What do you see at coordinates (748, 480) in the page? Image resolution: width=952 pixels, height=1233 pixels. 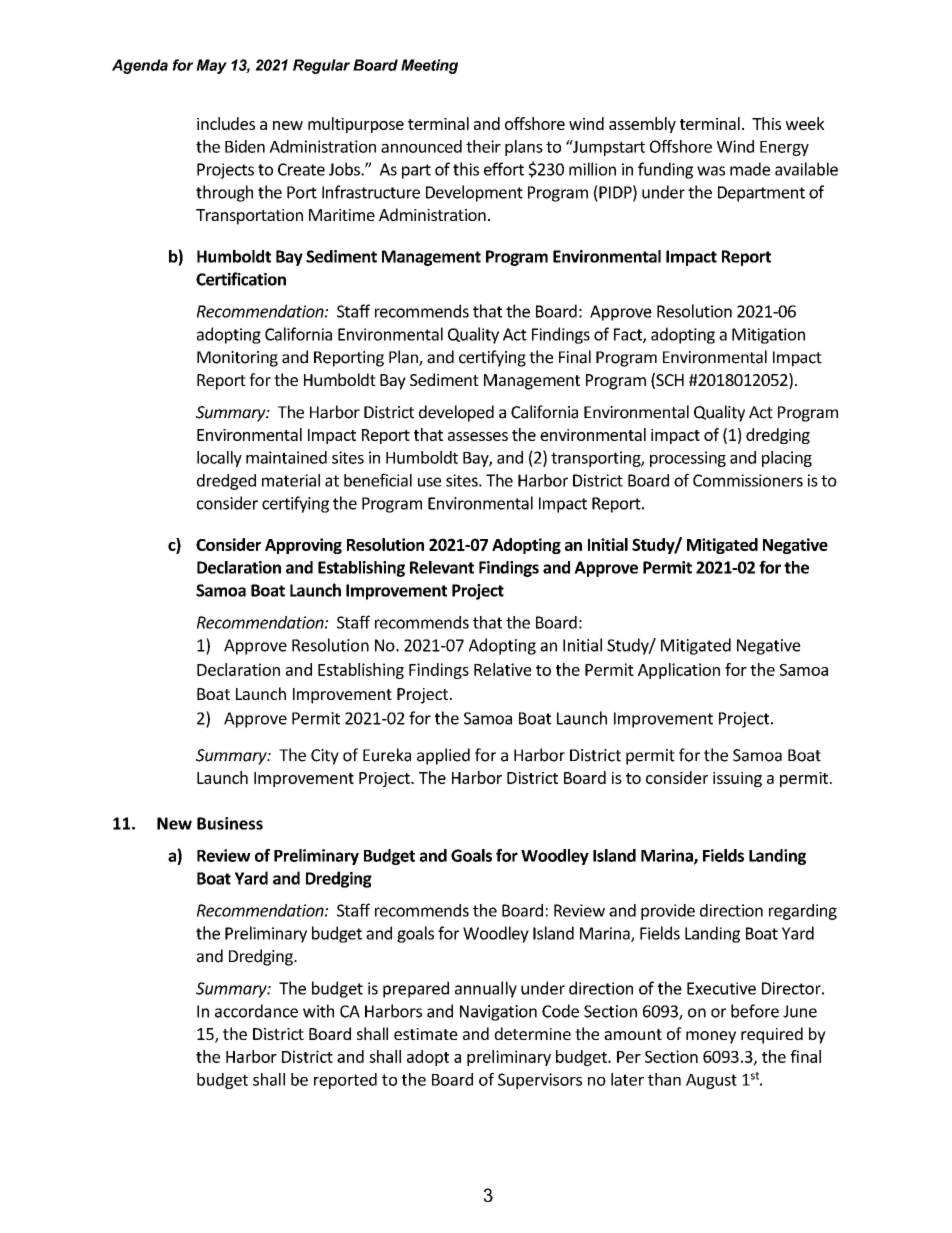 I see `Commissioners` at bounding box center [748, 480].
